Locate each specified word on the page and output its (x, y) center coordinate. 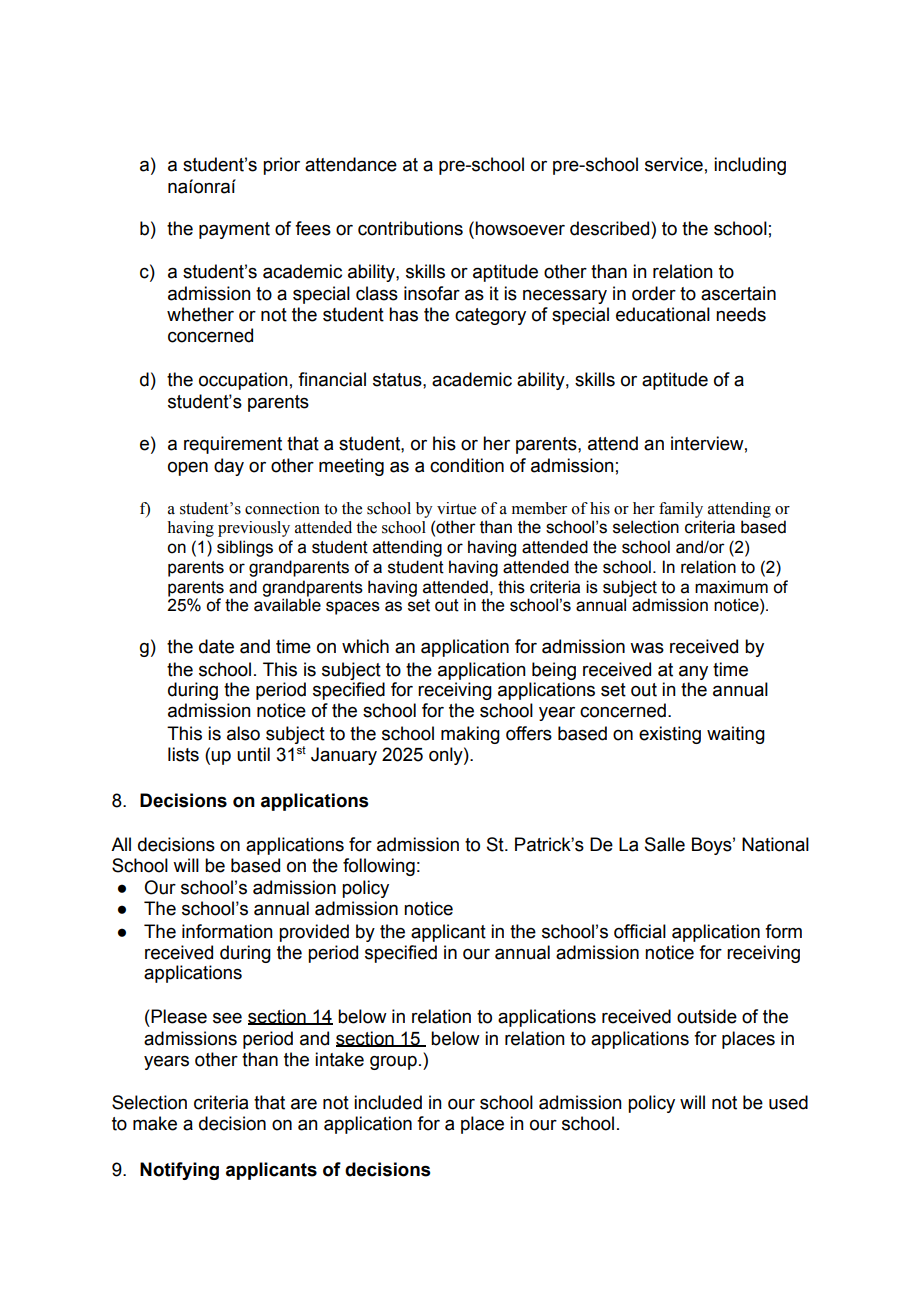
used (788, 1102)
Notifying (179, 1171)
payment (234, 230)
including (750, 166)
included (388, 1102)
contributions (410, 228)
